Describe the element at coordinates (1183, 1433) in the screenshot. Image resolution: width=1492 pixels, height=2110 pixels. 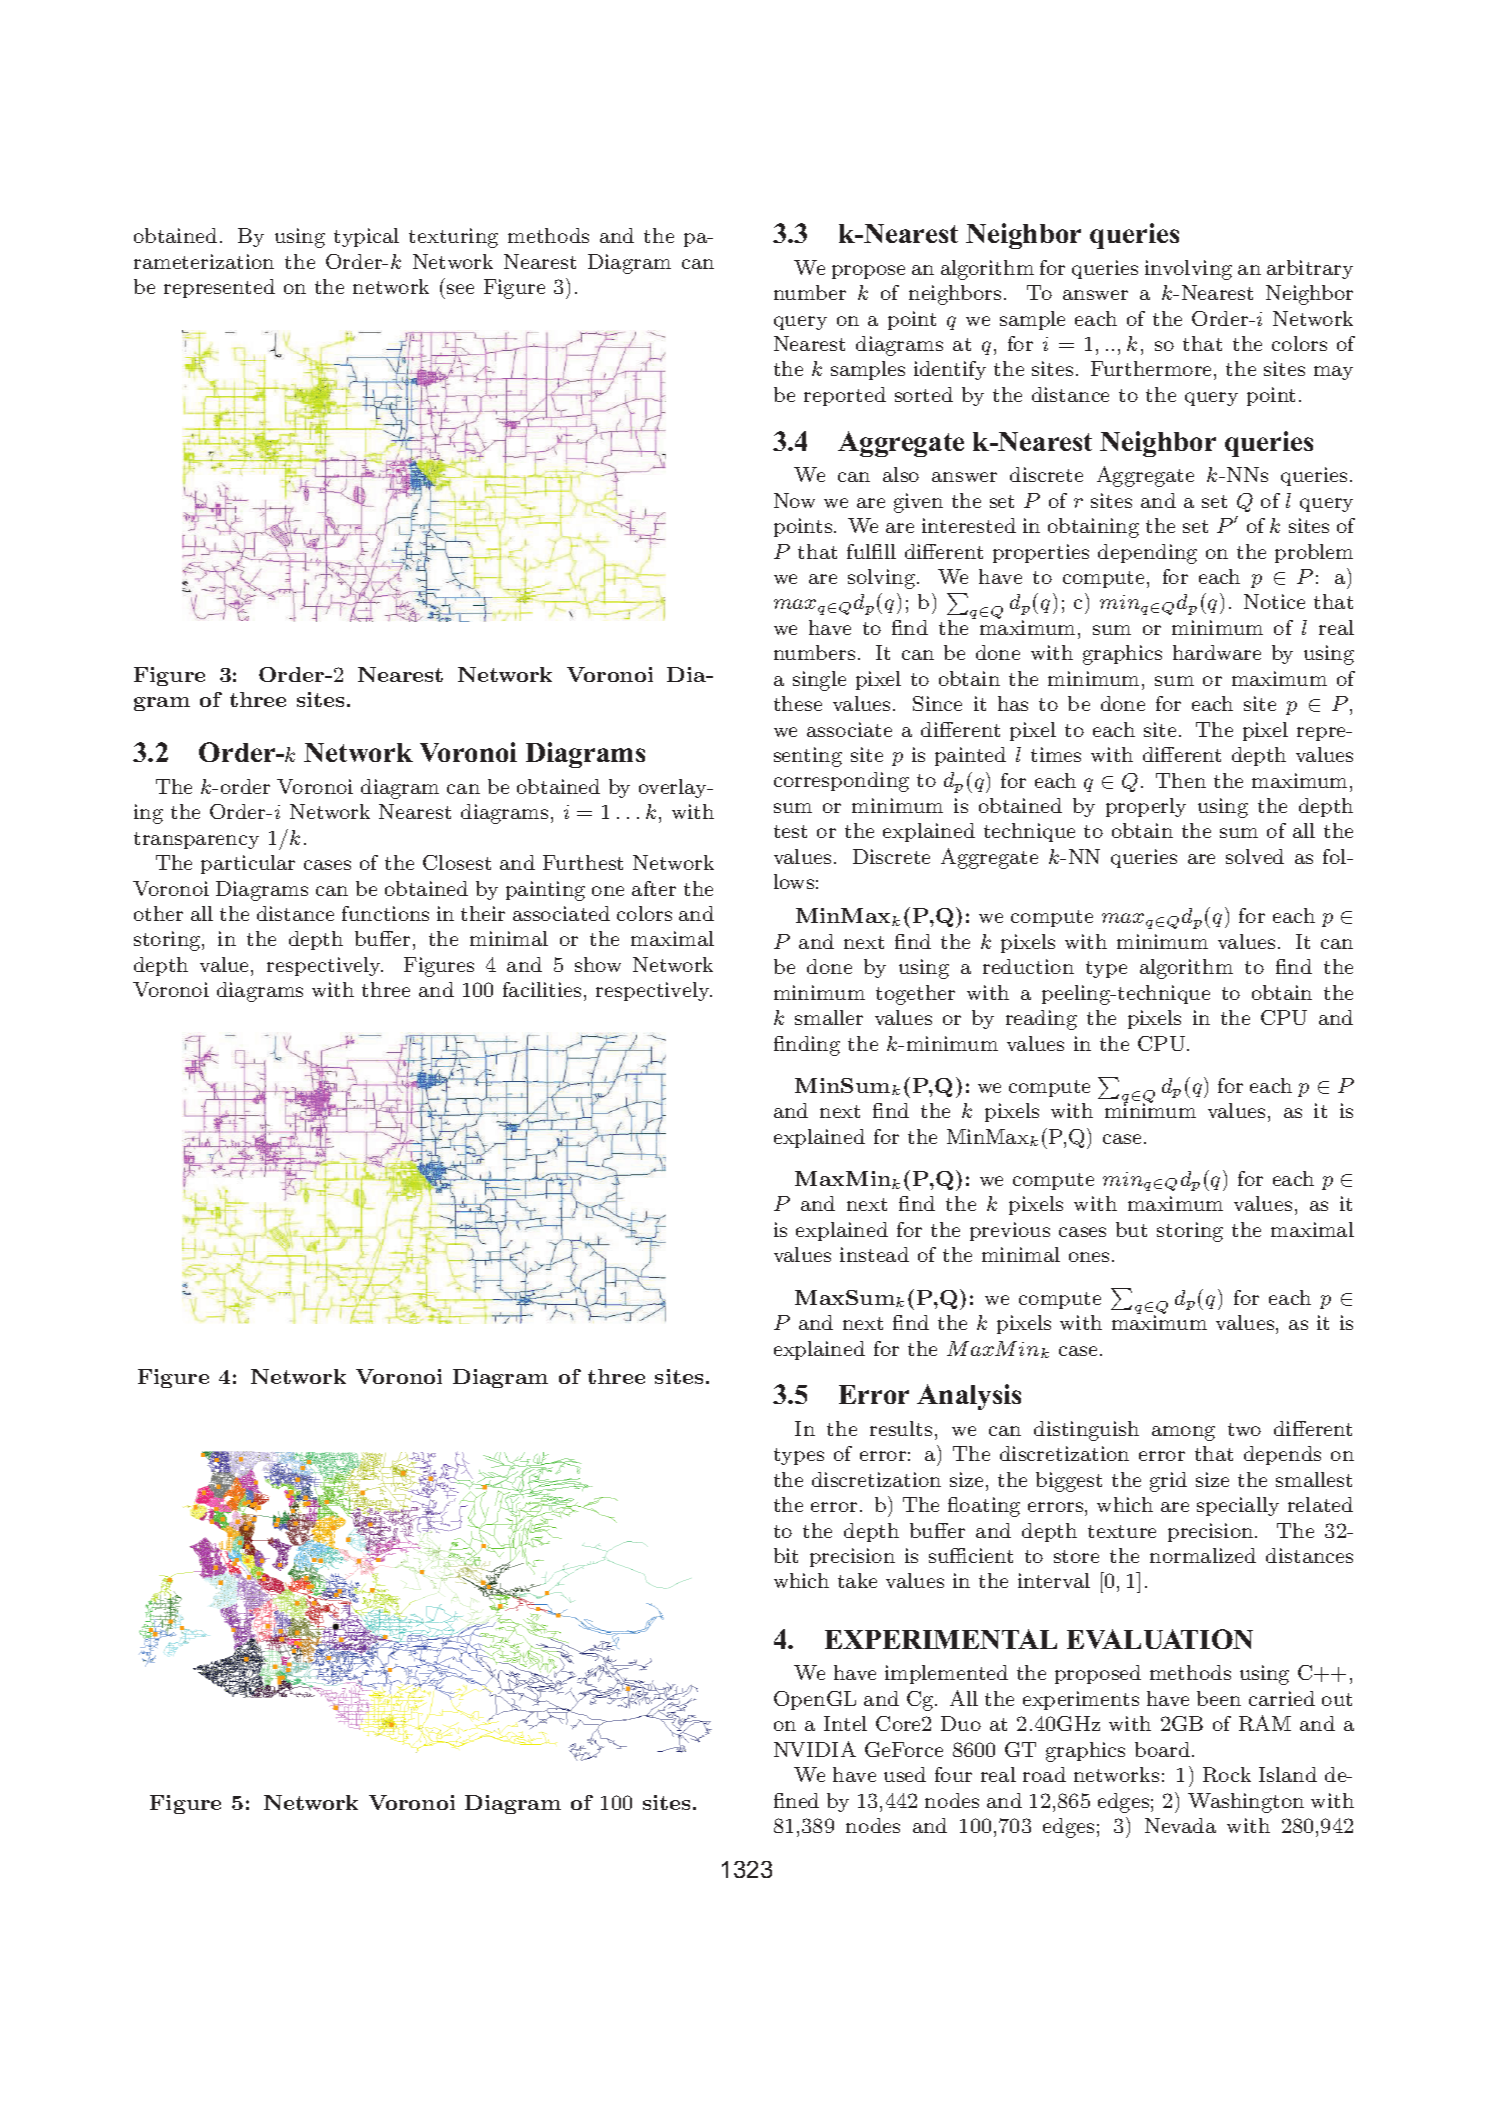
I see `among` at that location.
